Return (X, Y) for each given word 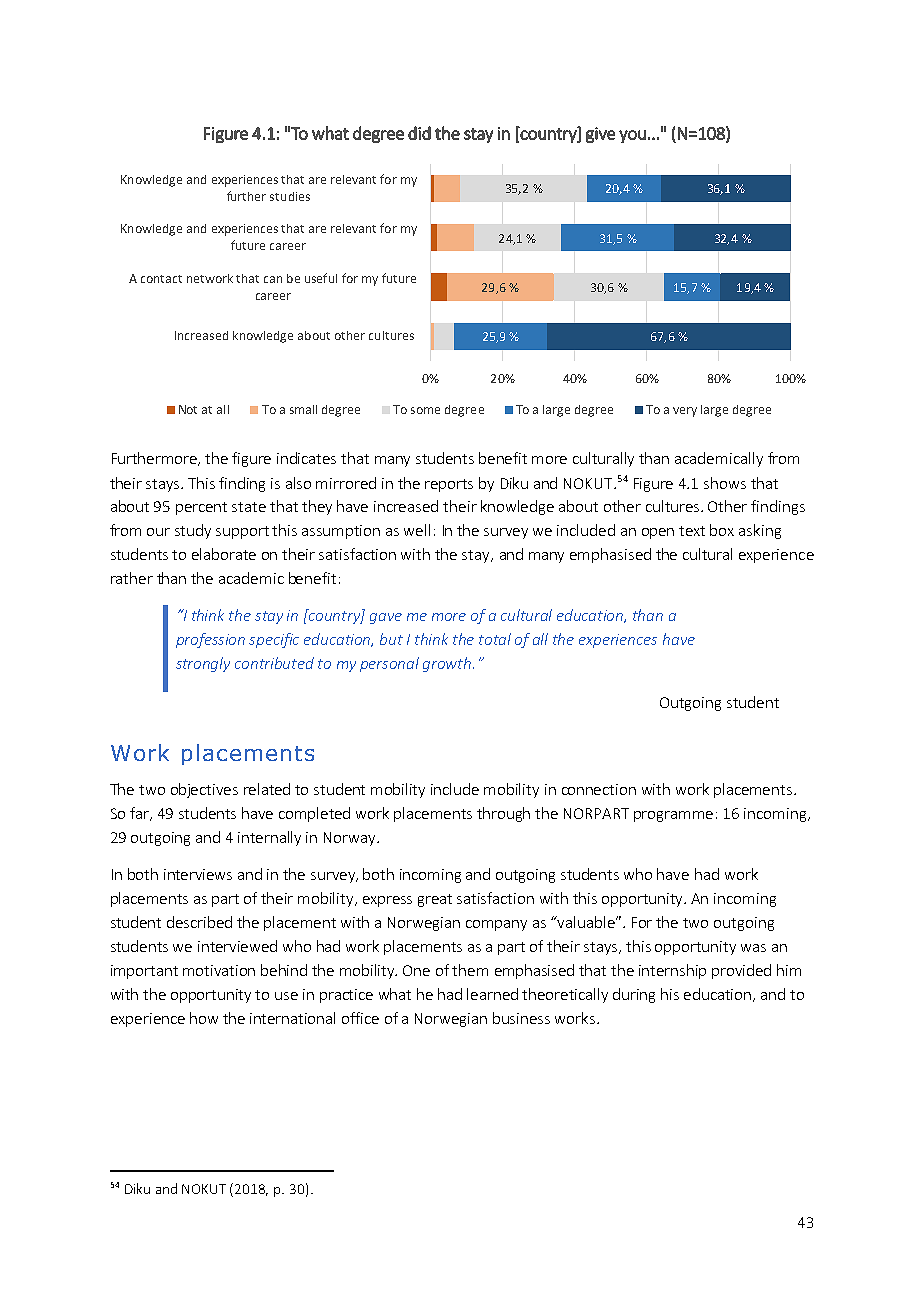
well (417, 530)
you (632, 136)
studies (290, 196)
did (419, 133)
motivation (219, 970)
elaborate (224, 554)
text (692, 531)
